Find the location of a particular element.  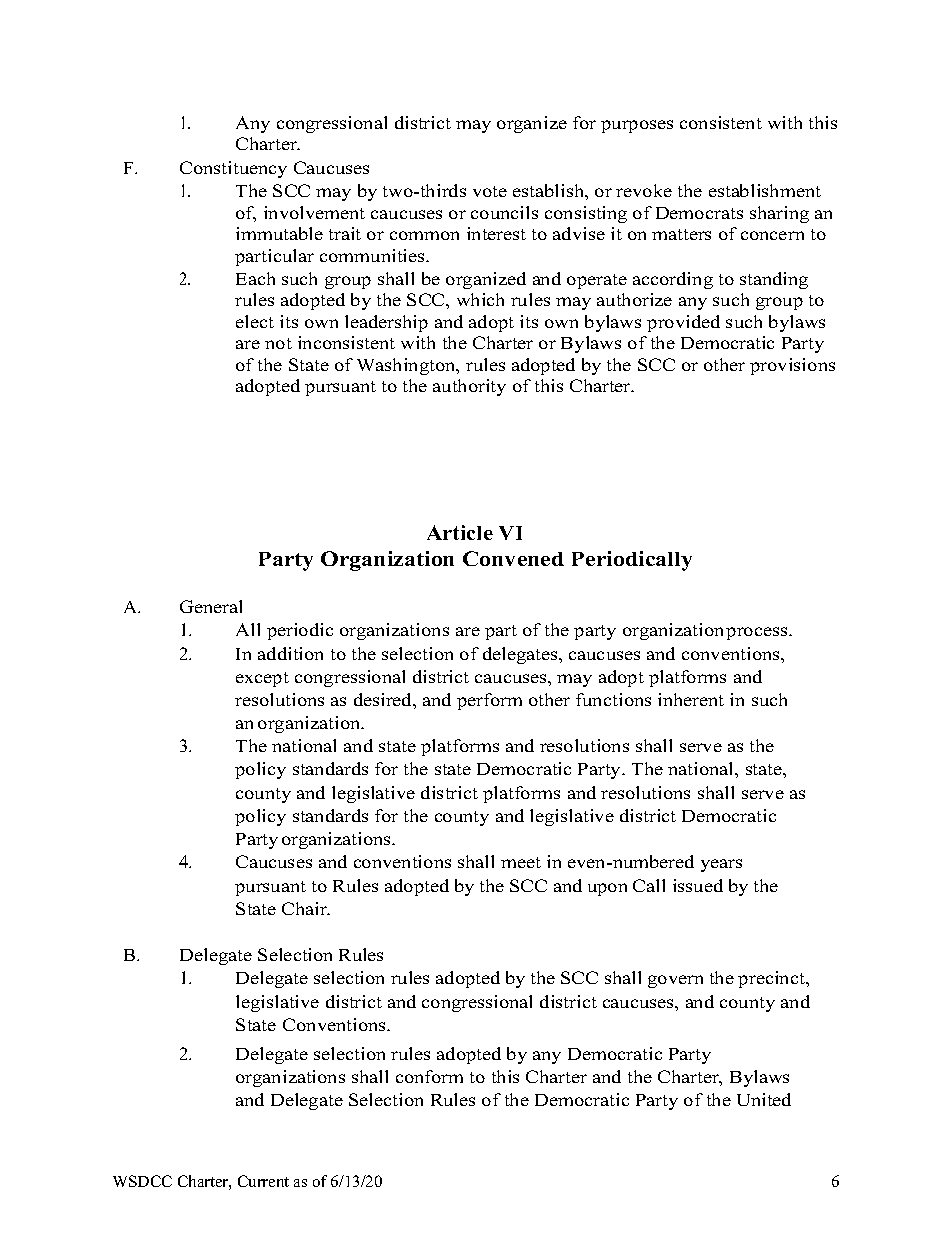

Chair is located at coordinates (306, 908).
